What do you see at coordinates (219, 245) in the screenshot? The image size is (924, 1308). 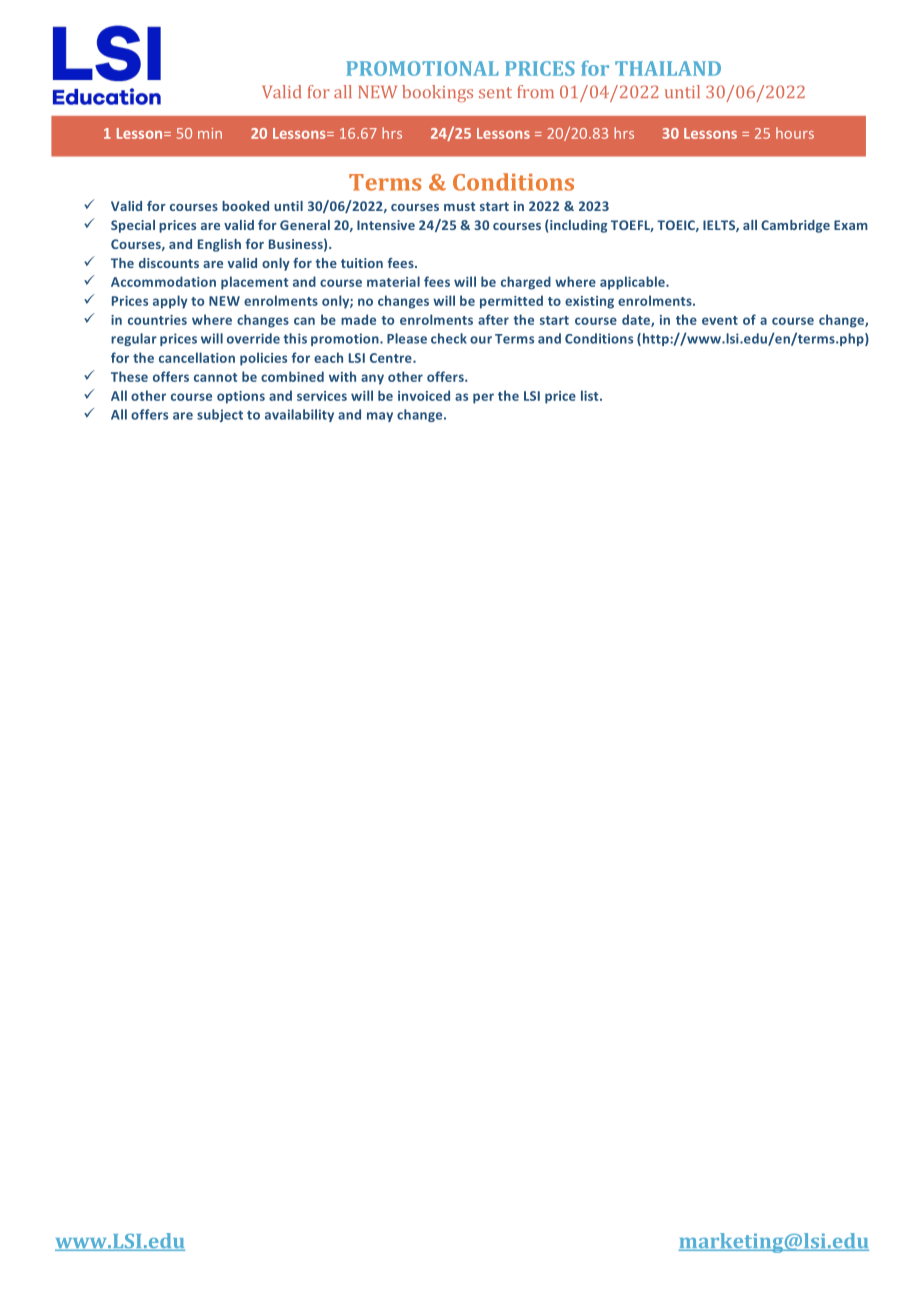 I see `English` at bounding box center [219, 245].
